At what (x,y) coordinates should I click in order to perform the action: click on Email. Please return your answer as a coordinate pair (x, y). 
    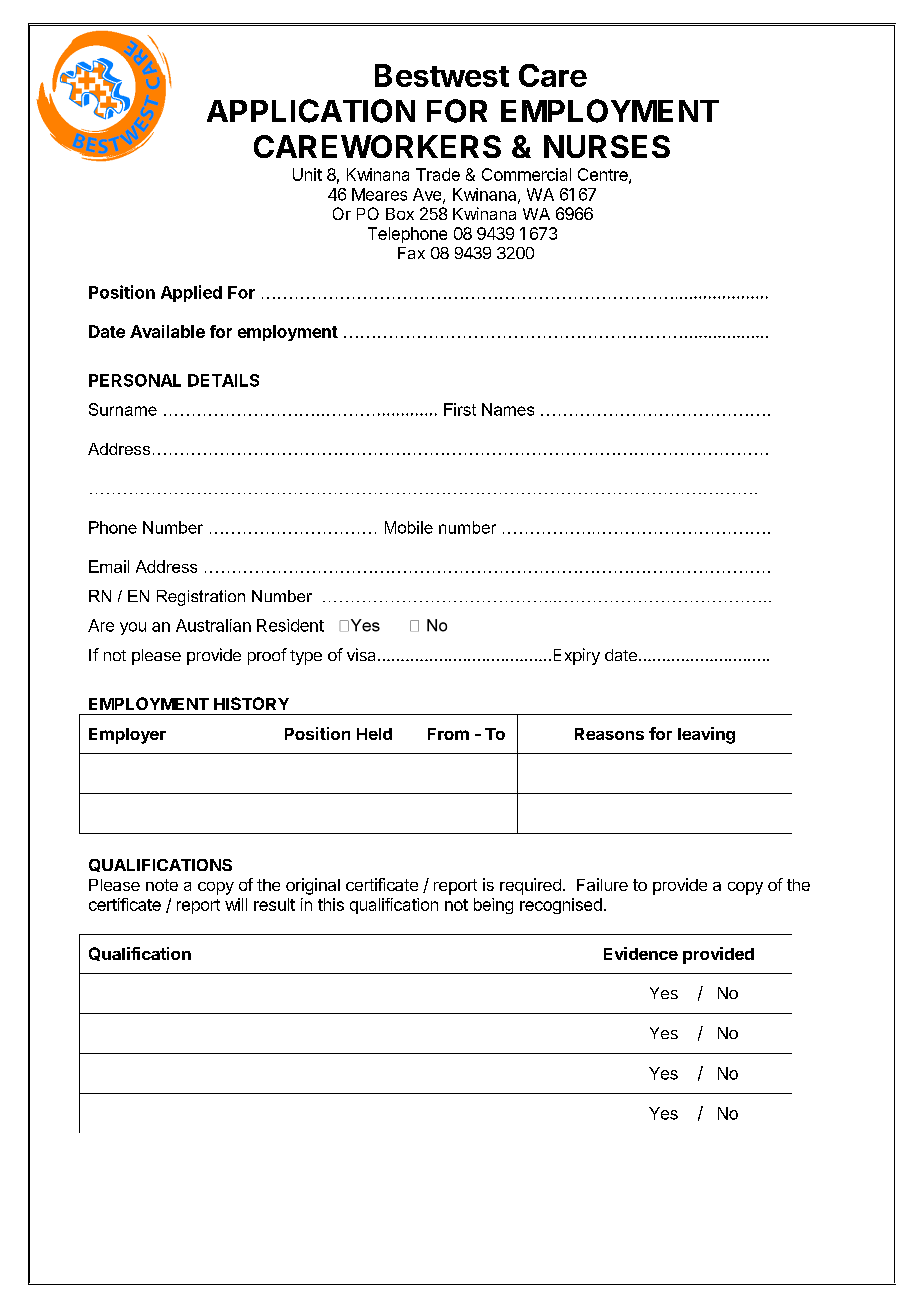
    Looking at the image, I should click on (109, 566).
